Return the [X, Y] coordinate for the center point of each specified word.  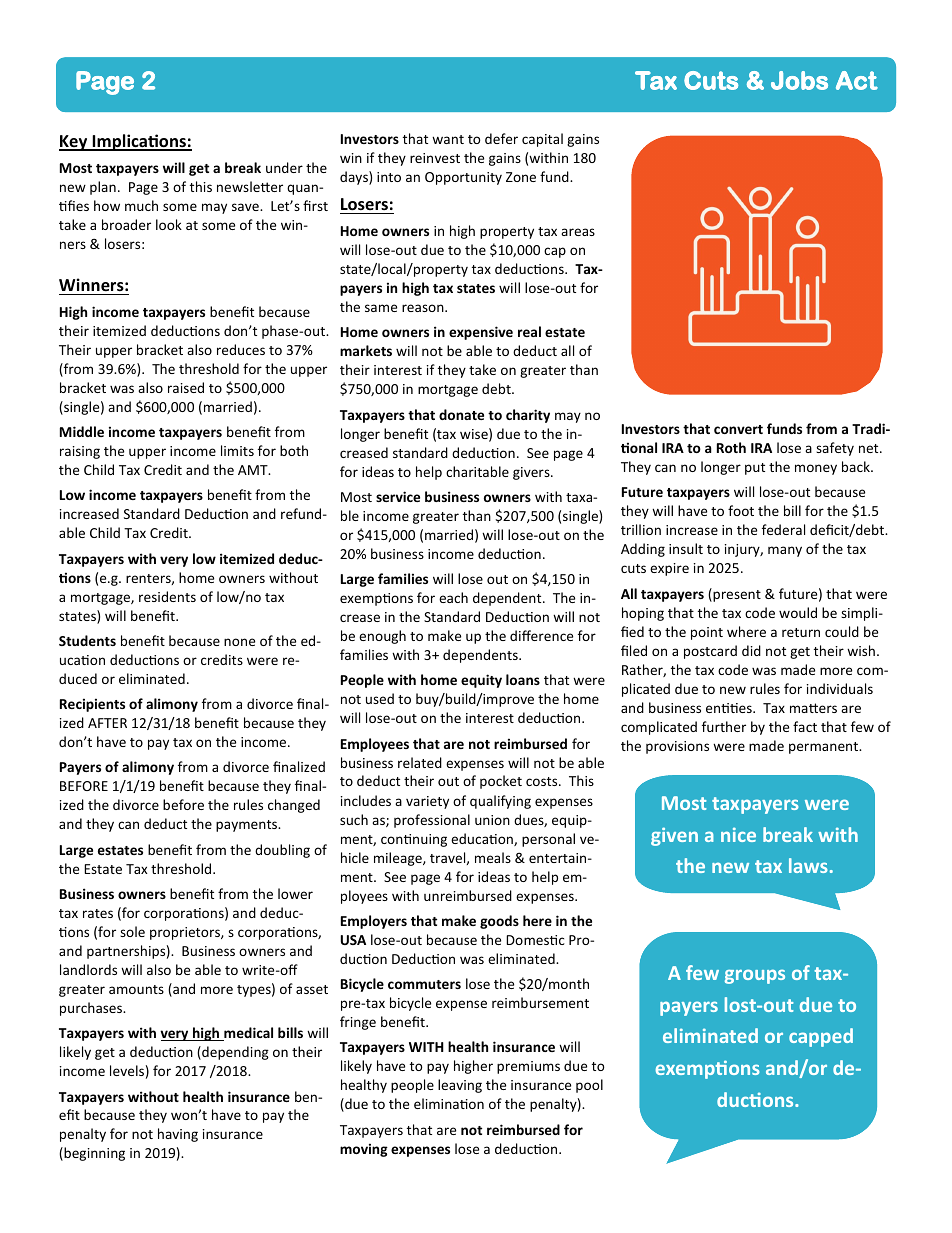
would [798, 612]
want [448, 139]
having [178, 1135]
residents [167, 596]
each [453, 597]
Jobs [799, 80]
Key [74, 143]
